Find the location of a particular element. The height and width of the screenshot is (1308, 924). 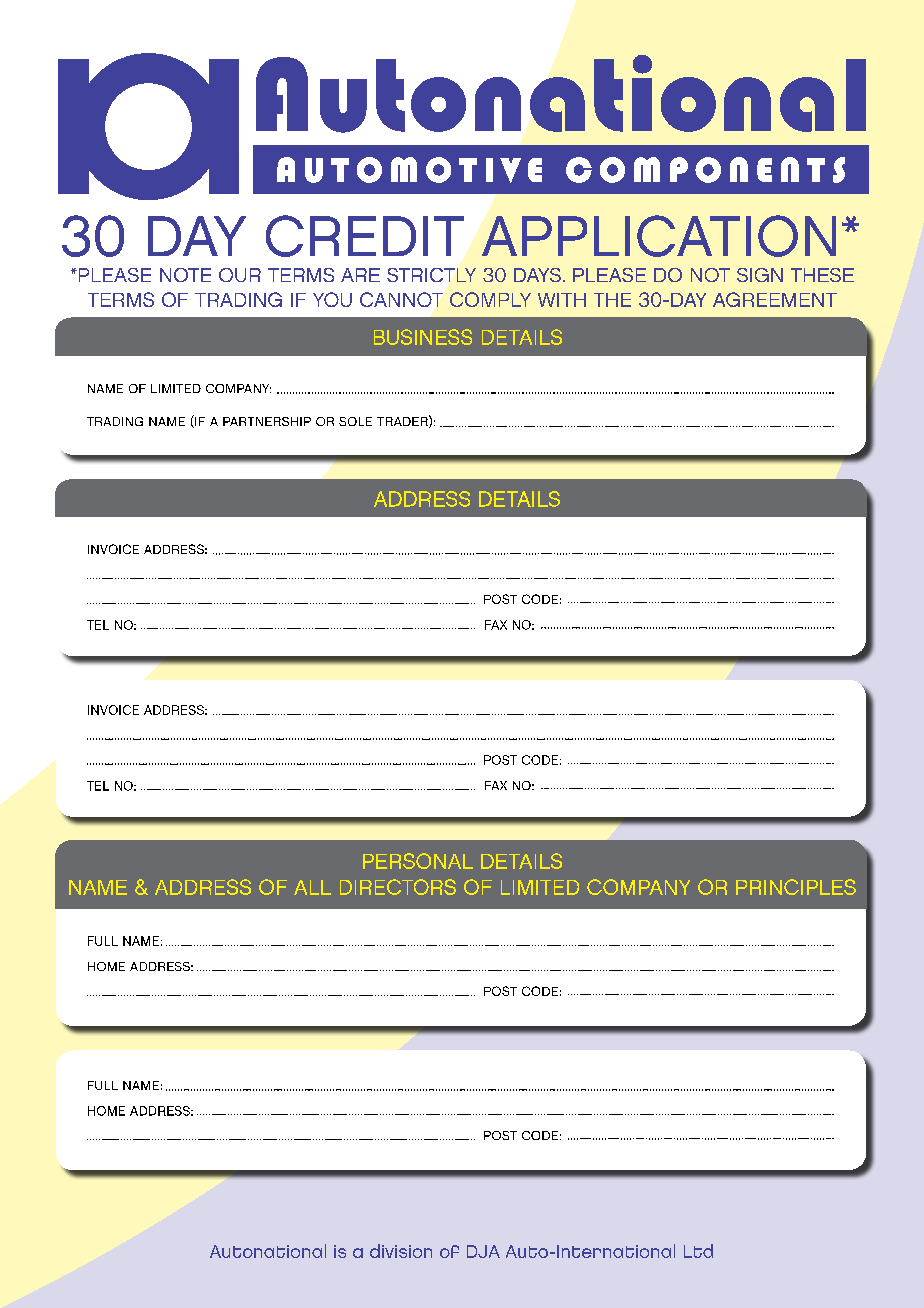

AGREEMENT is located at coordinates (775, 299).
